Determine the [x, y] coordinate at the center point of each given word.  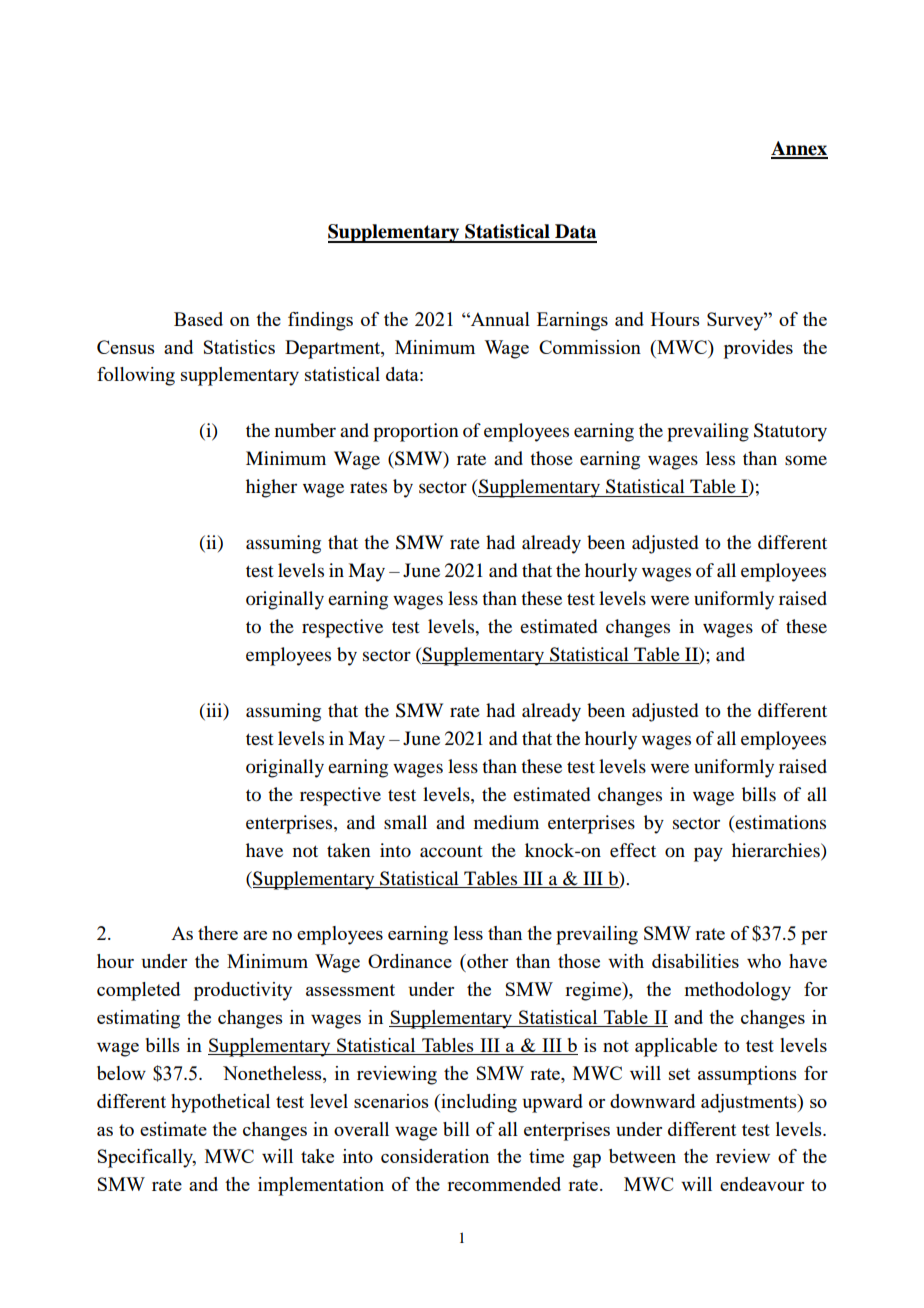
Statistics [239, 347]
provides [758, 349]
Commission [590, 347]
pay [708, 854]
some [806, 460]
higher [271, 488]
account [451, 852]
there [218, 933]
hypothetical [220, 1103]
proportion [415, 432]
